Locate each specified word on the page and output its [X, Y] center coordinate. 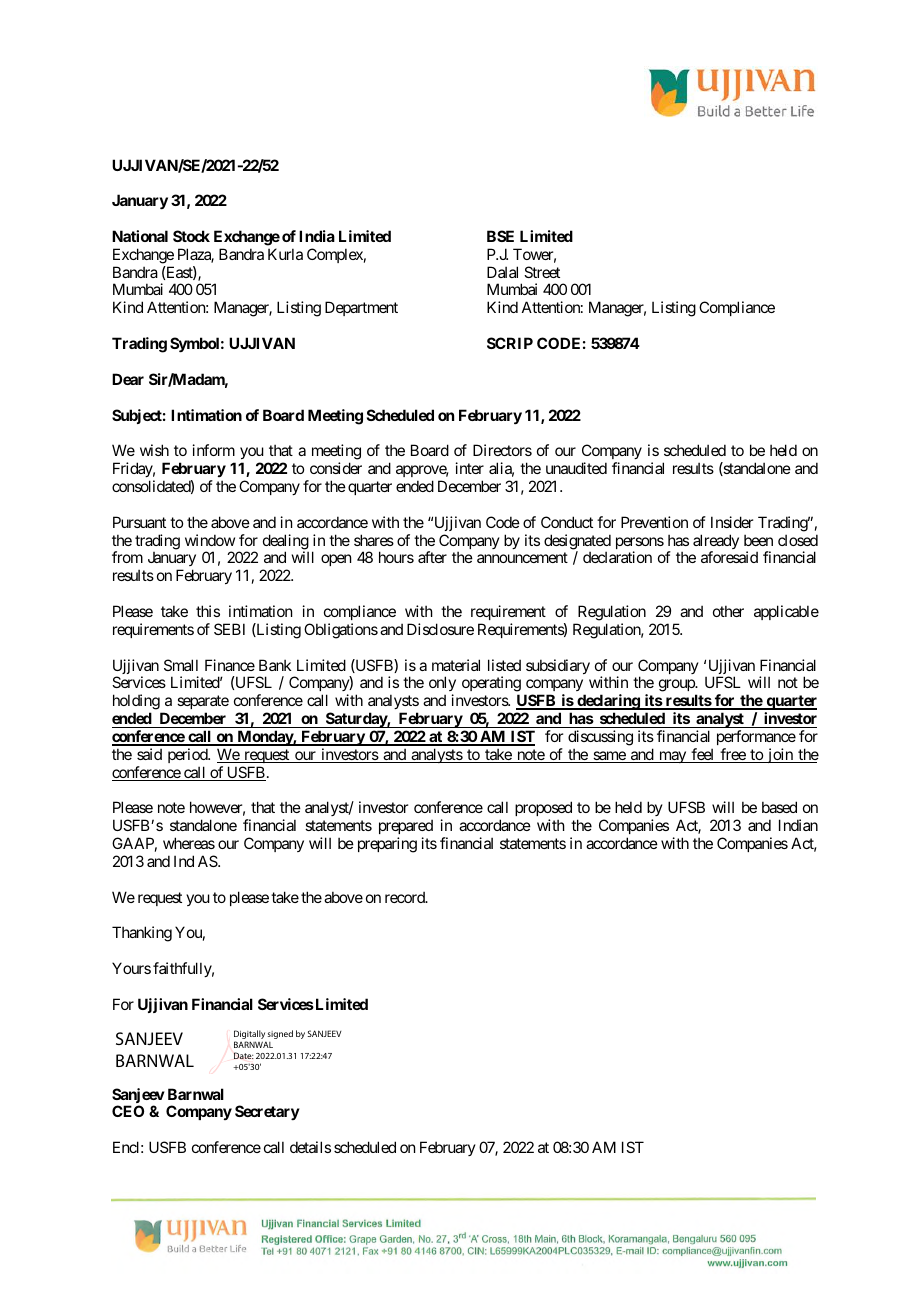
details [310, 1147]
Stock [191, 236]
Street [542, 272]
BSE [500, 236]
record [406, 897]
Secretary [267, 1112]
